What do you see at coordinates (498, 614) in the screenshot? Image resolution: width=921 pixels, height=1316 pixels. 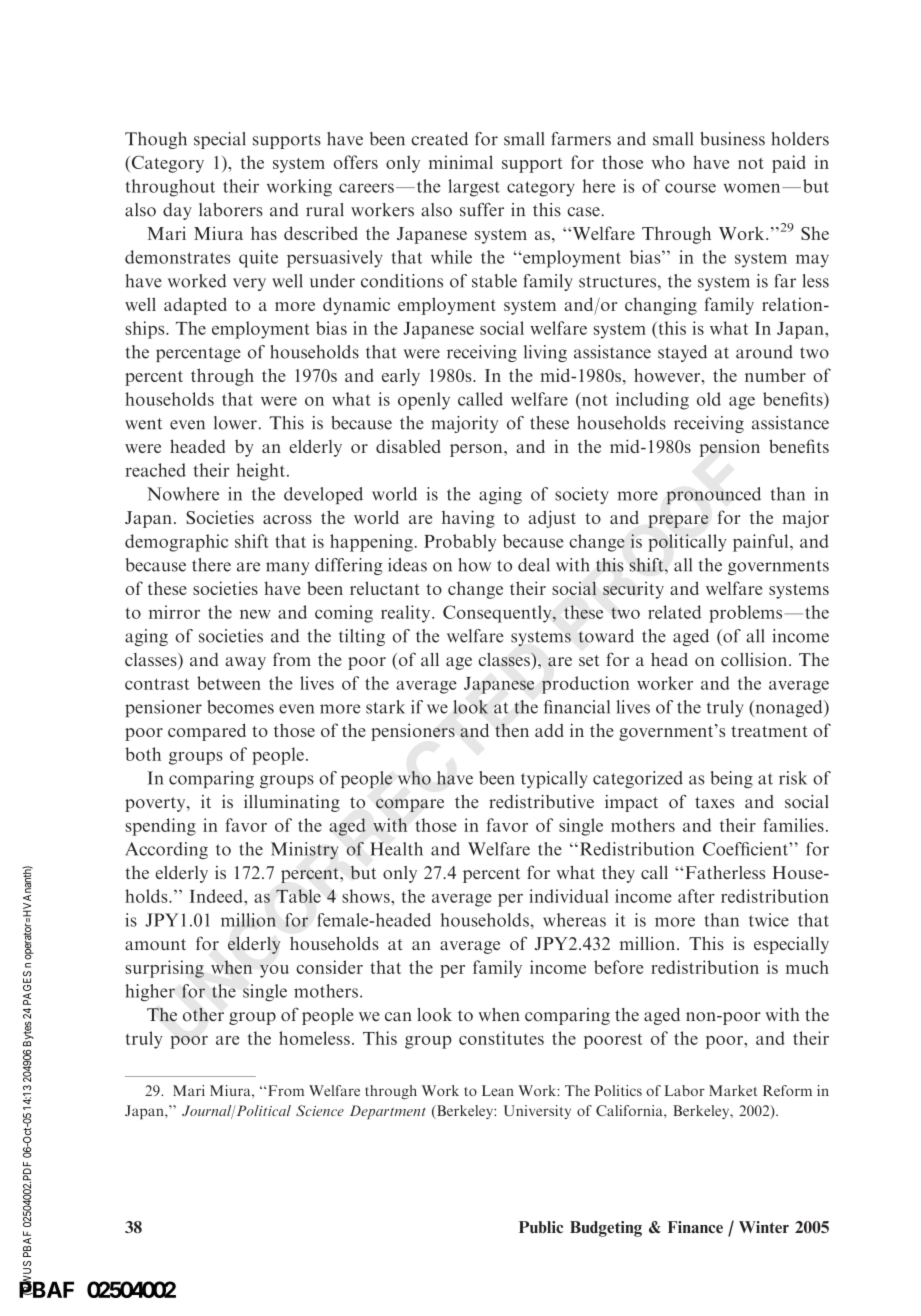 I see `Consequently` at bounding box center [498, 614].
